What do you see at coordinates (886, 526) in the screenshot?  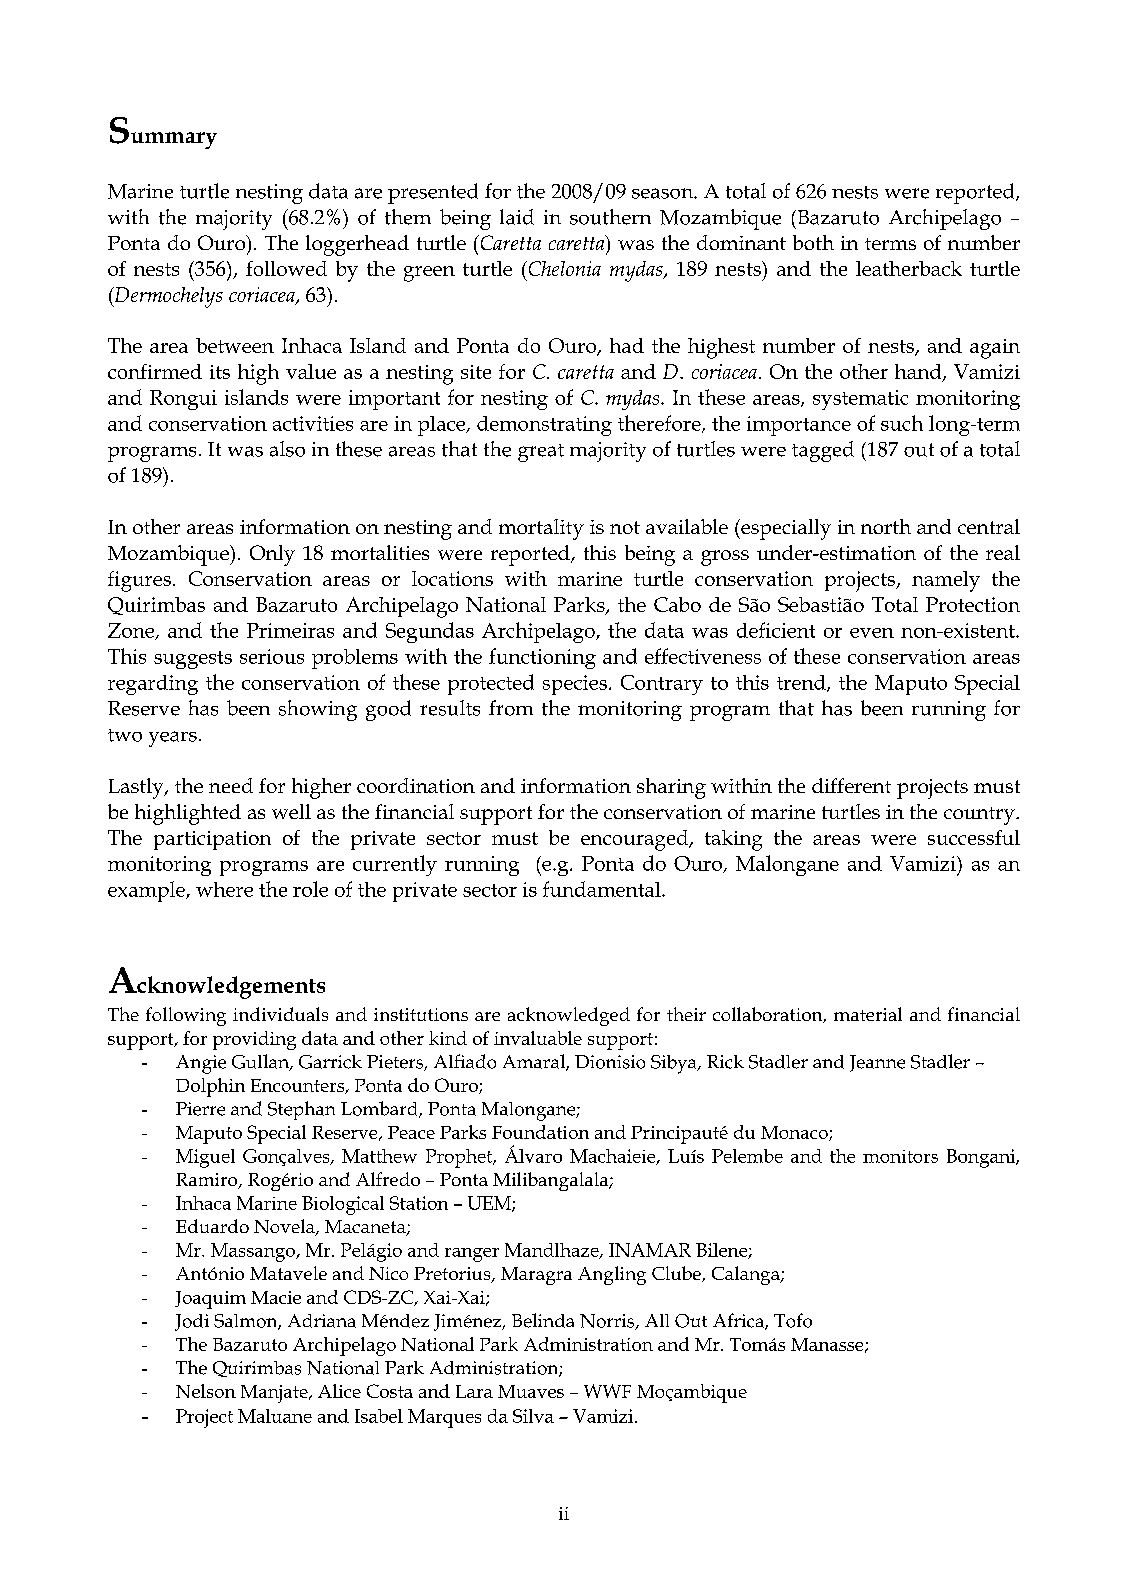 I see `north` at bounding box center [886, 526].
